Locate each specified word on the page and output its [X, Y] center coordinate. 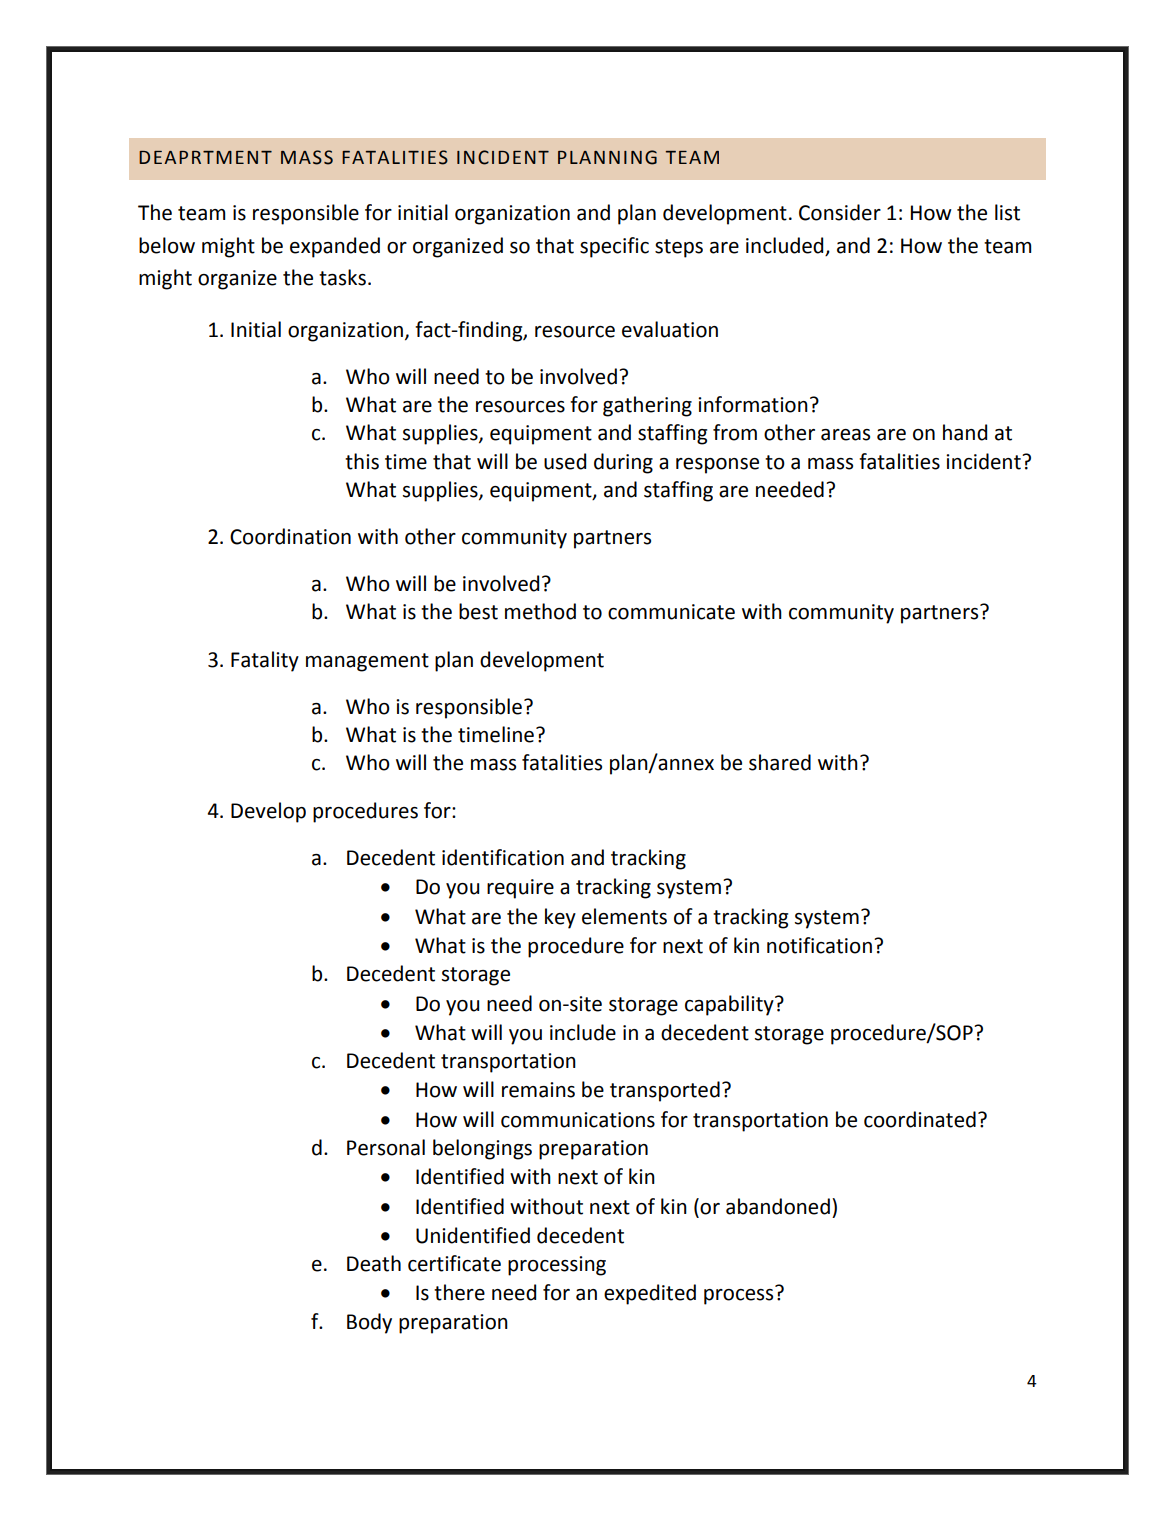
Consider [840, 212]
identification [503, 857]
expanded [335, 247]
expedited [650, 1294]
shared [780, 762]
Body [369, 1323]
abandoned [778, 1206]
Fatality [265, 661]
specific [614, 247]
